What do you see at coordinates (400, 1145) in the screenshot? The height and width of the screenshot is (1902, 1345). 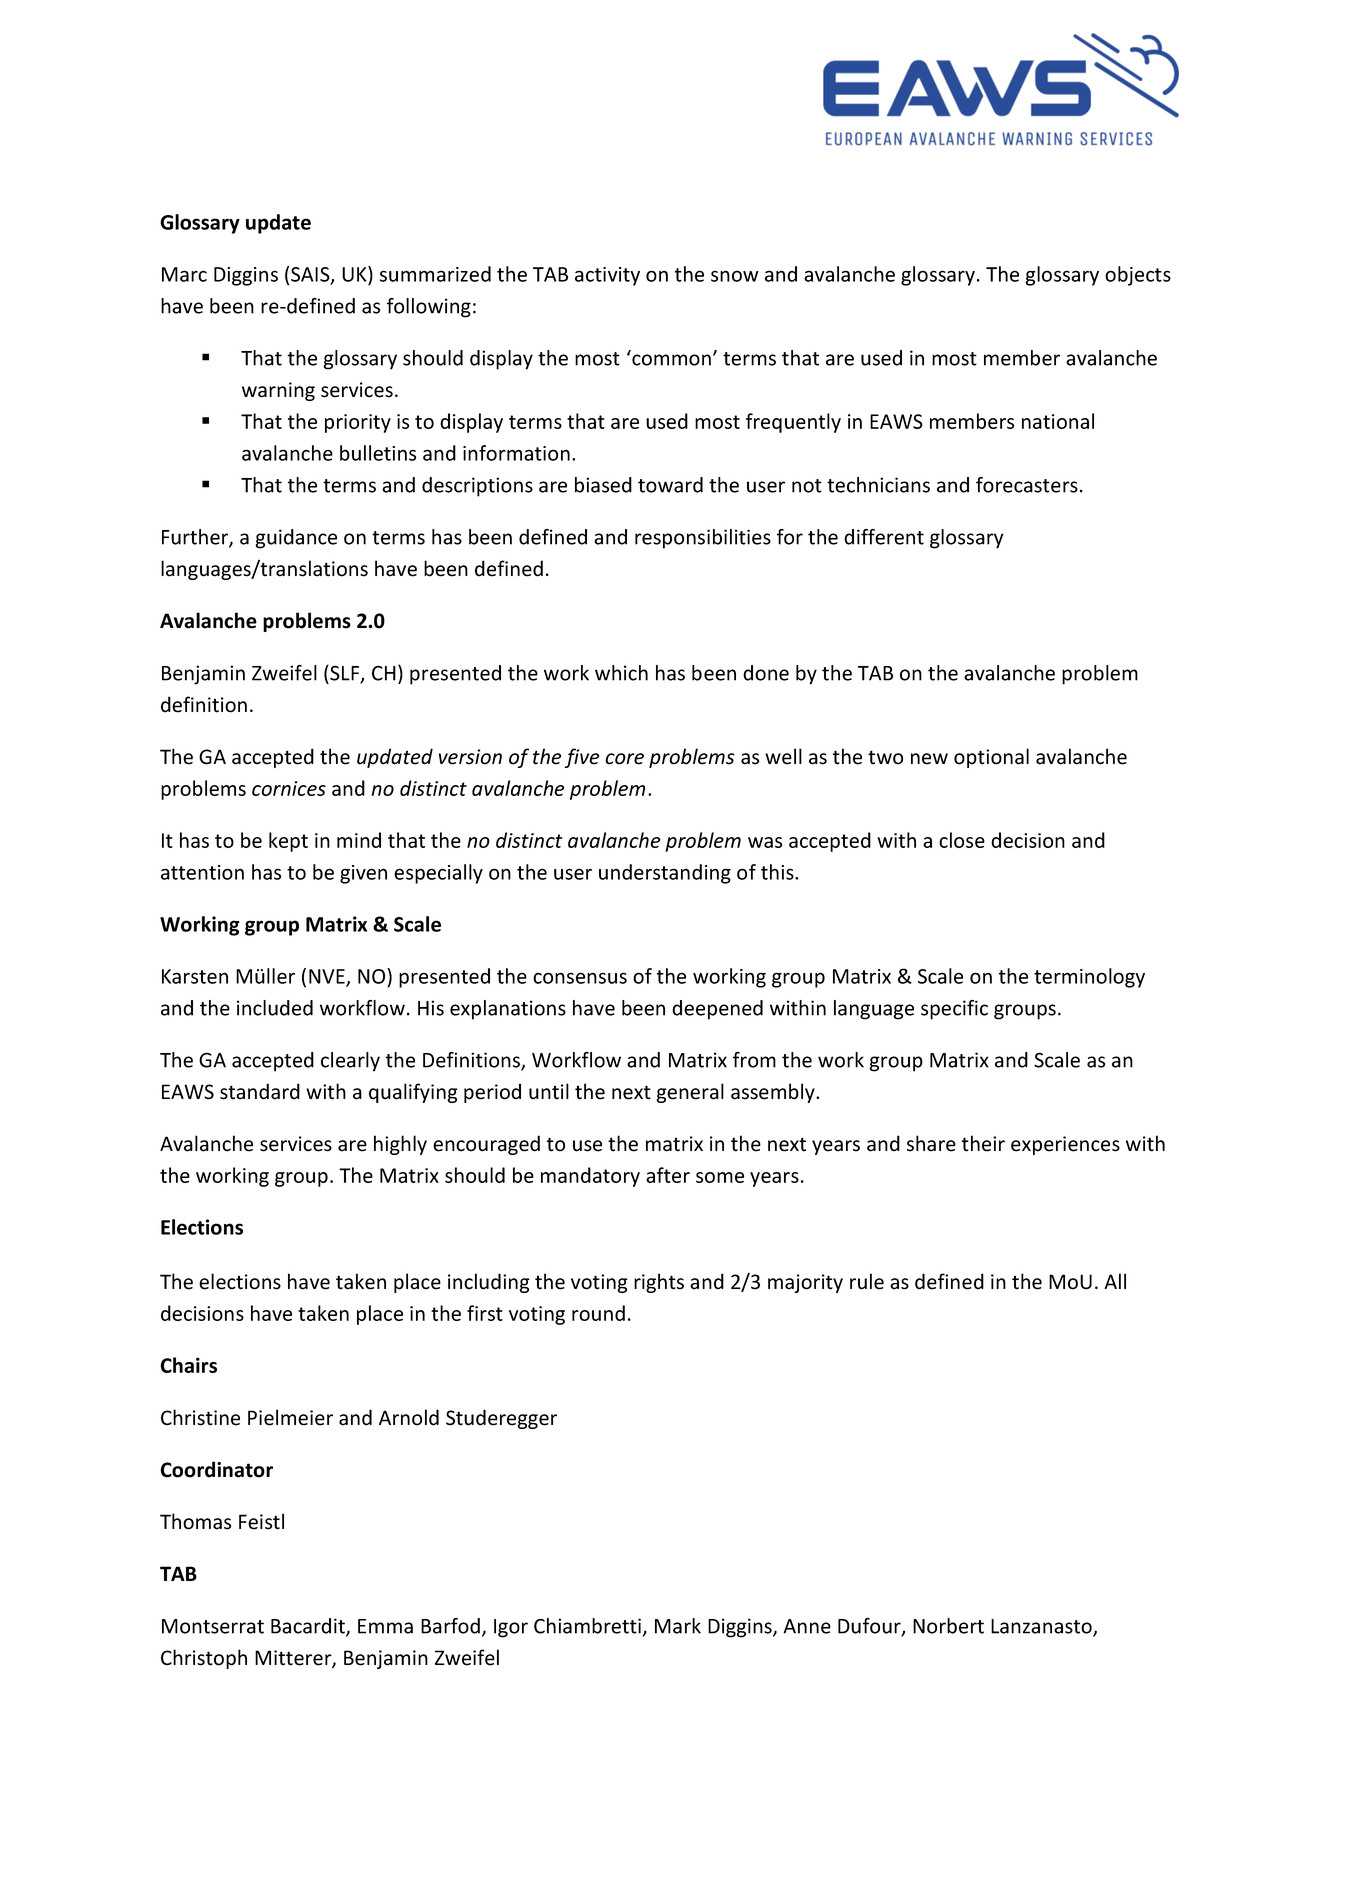 I see `highly` at bounding box center [400, 1145].
